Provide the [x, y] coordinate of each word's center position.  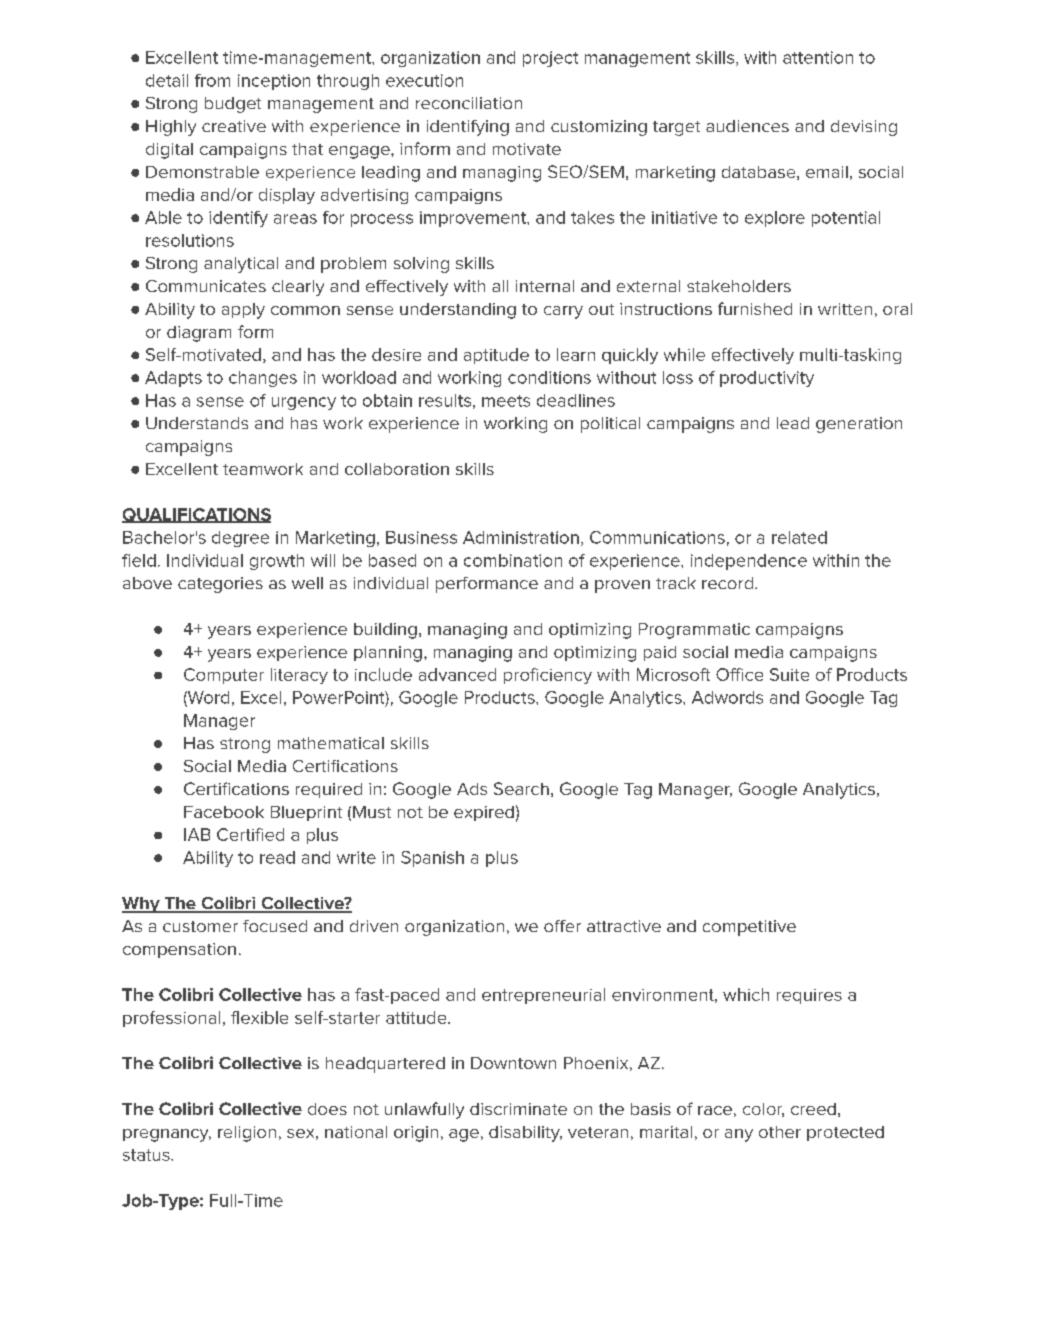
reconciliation [469, 103]
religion [247, 1134]
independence [749, 562]
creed [813, 1109]
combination [513, 560]
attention [818, 57]
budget [233, 105]
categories [220, 585]
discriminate [518, 1109]
